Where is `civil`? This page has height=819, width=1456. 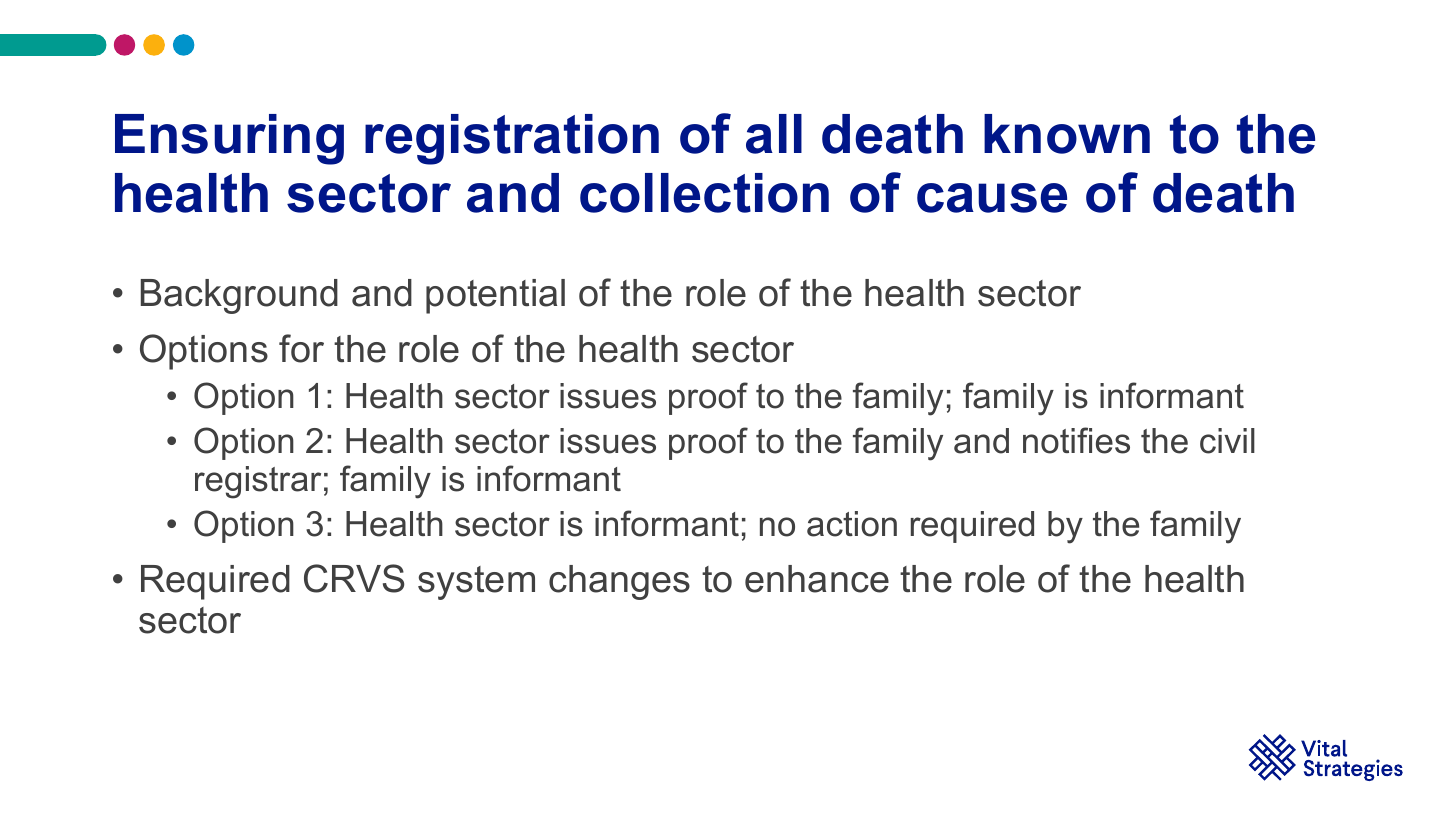 civil is located at coordinates (1227, 441).
